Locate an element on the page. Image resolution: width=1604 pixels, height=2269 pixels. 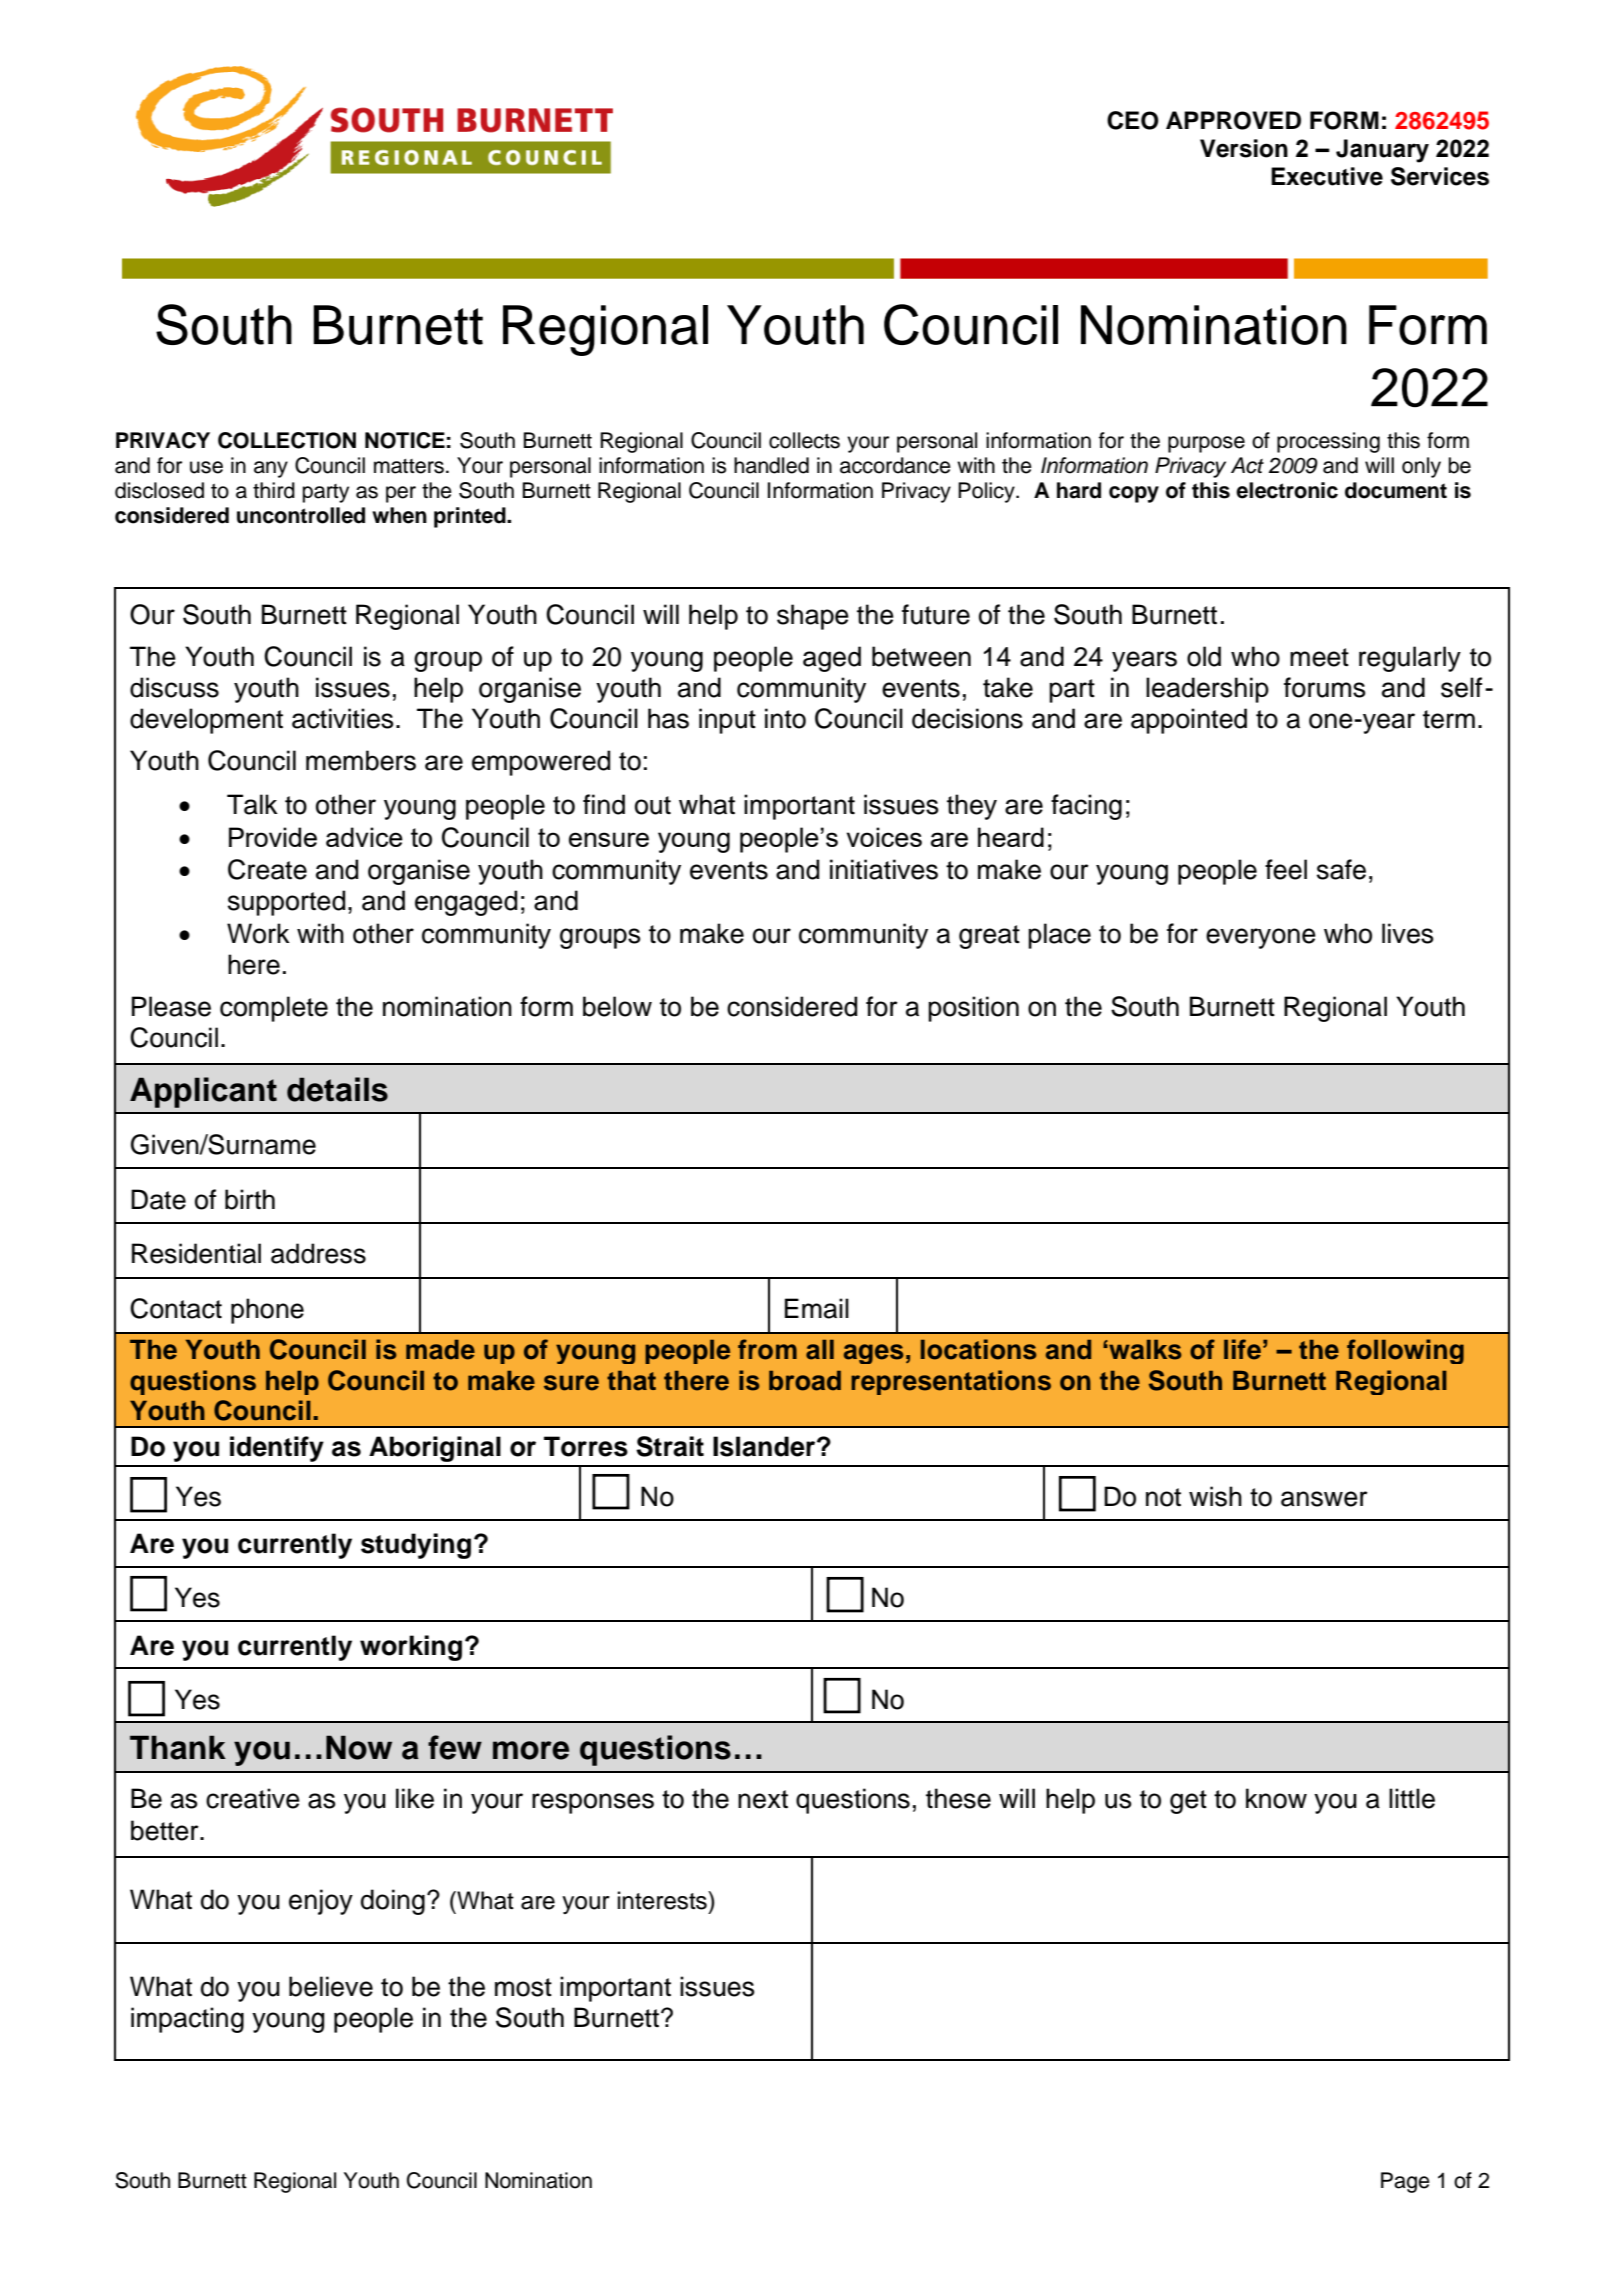
details is located at coordinates (337, 1089).
